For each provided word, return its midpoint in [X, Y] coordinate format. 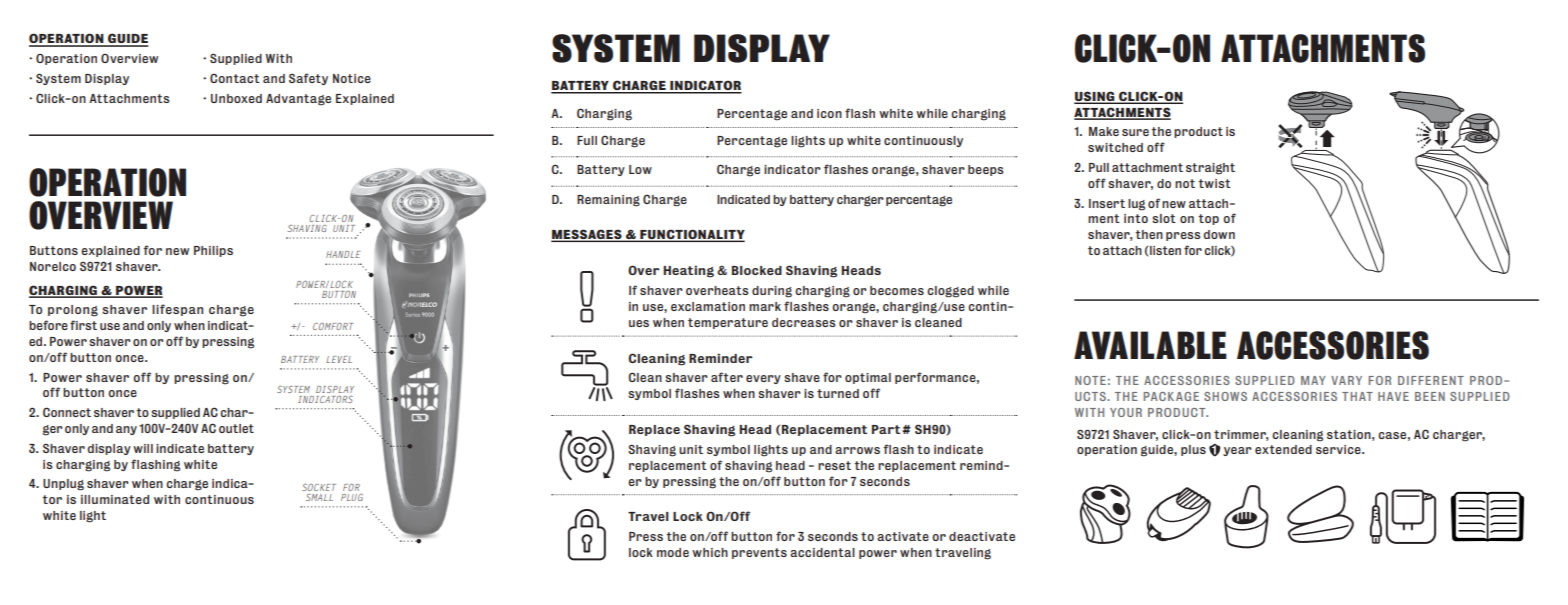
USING [1095, 97]
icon [829, 113]
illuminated [115, 499]
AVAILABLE [1150, 345]
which [710, 552]
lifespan [177, 310]
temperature [728, 323]
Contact [235, 78]
